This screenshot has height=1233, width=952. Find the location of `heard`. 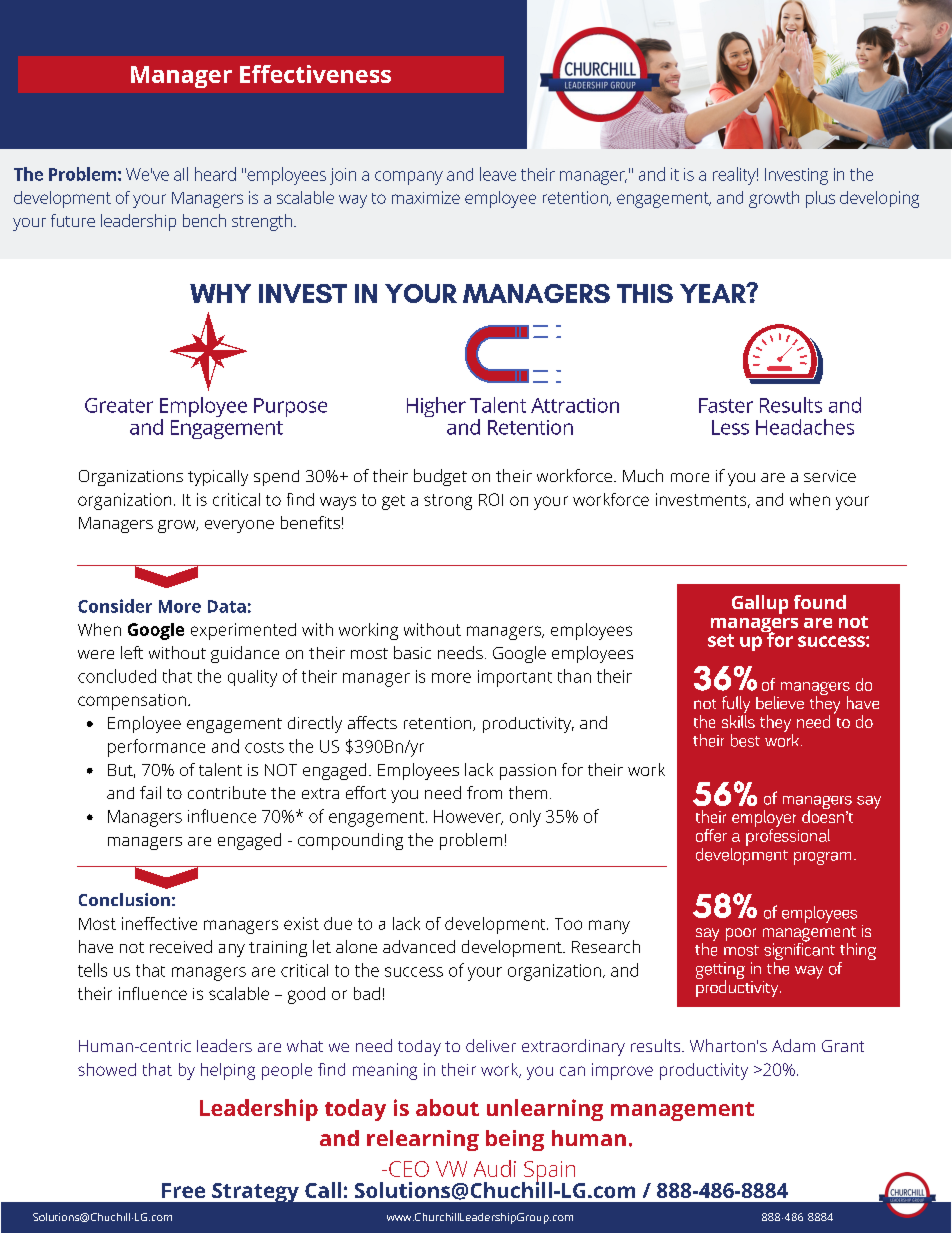

heard is located at coordinates (215, 174).
